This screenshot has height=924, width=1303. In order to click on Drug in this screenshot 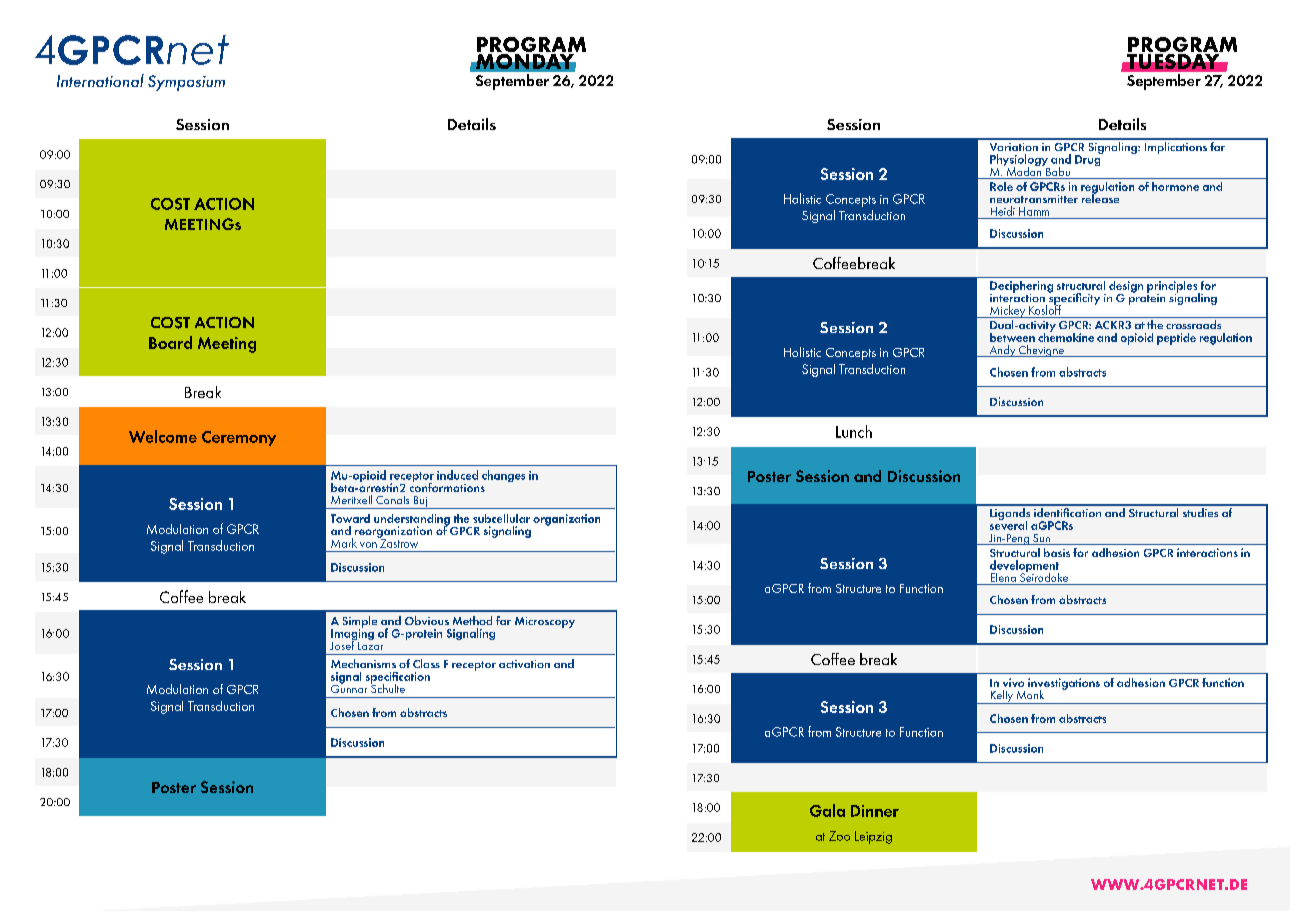, I will do `click(1089, 159)`.
